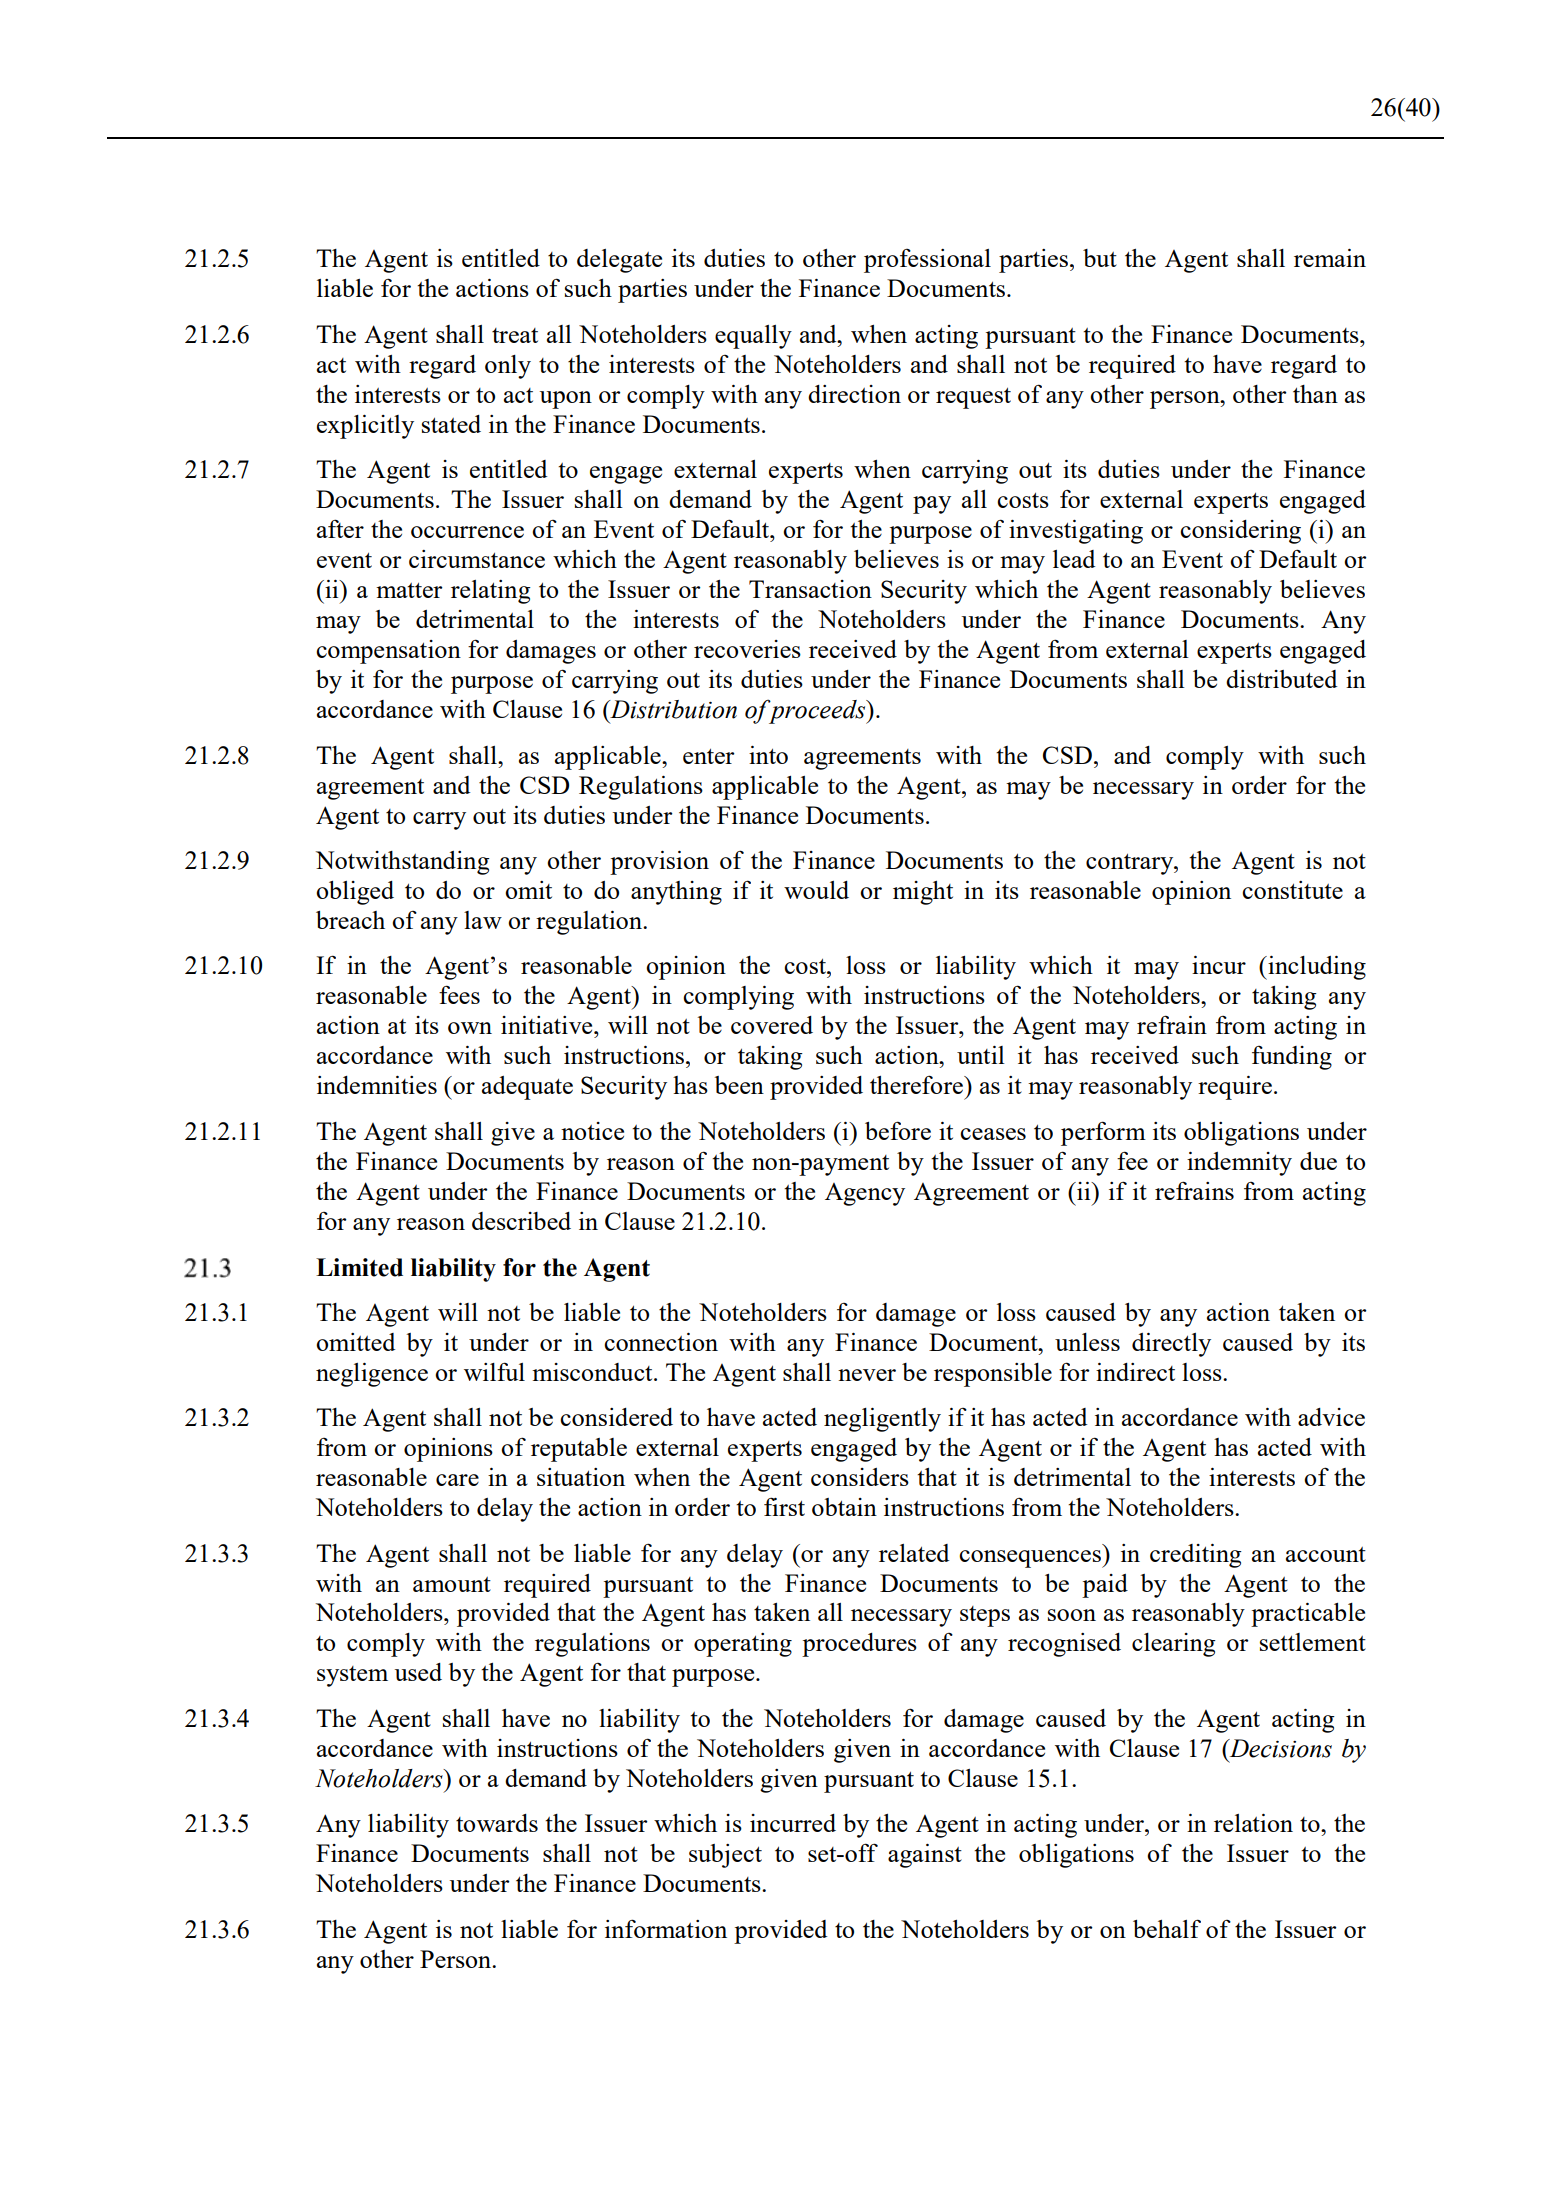 Image resolution: width=1550 pixels, height=2193 pixels. I want to click on remain, so click(1330, 258).
